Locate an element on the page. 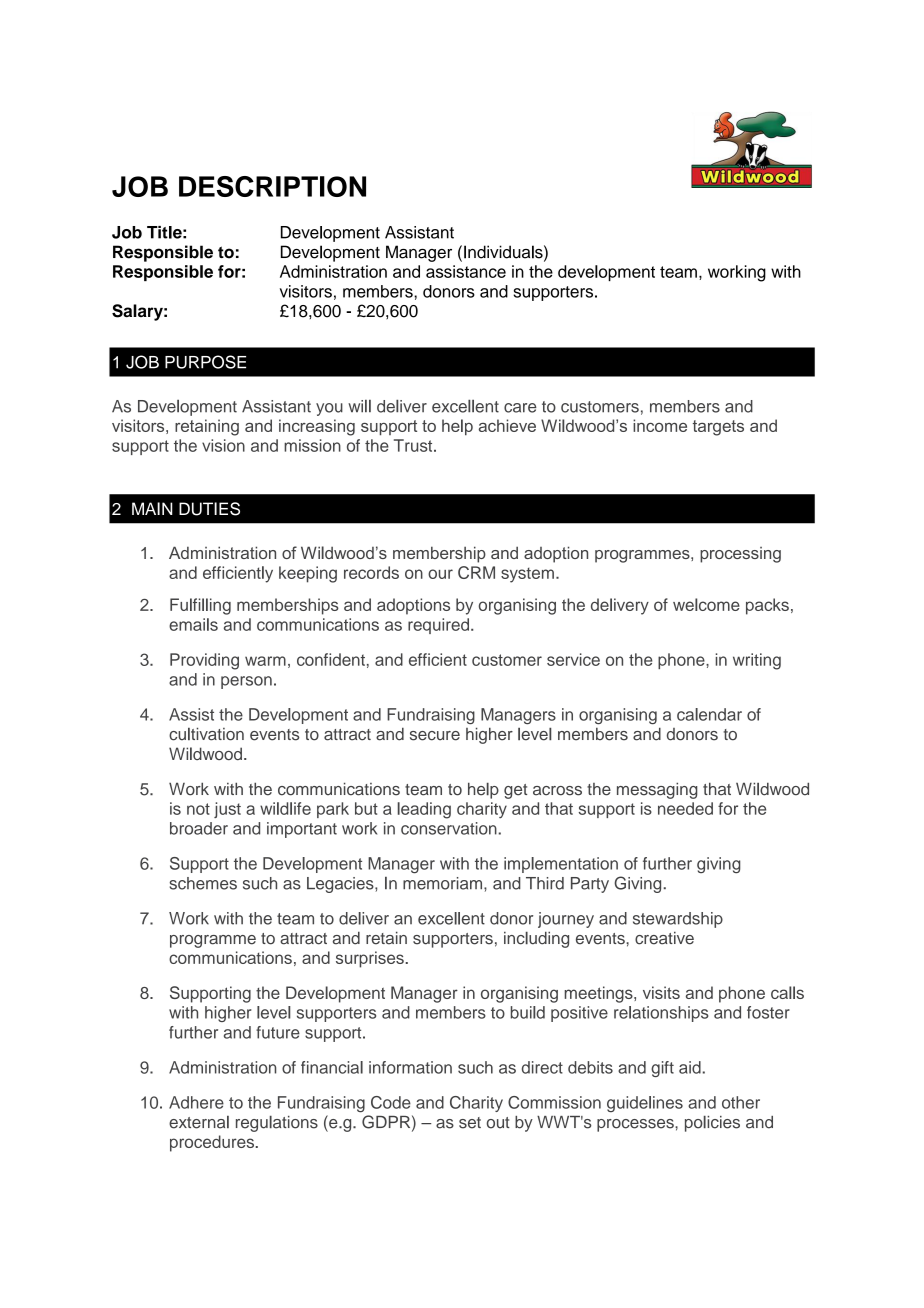 This document has width=924, height=1308. set is located at coordinates (470, 1123).
